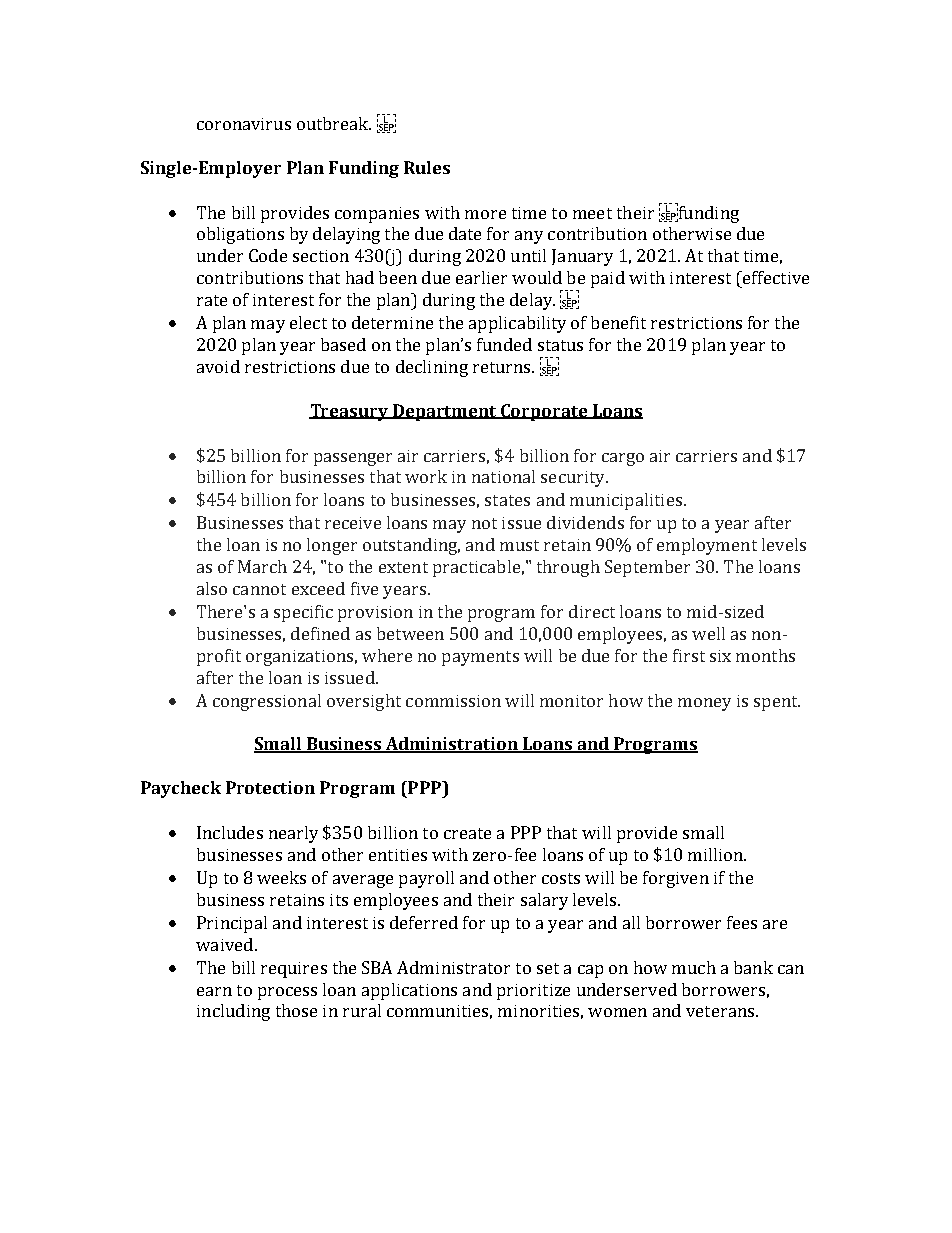 The width and height of the screenshot is (952, 1233). I want to click on Administrator, so click(453, 967).
